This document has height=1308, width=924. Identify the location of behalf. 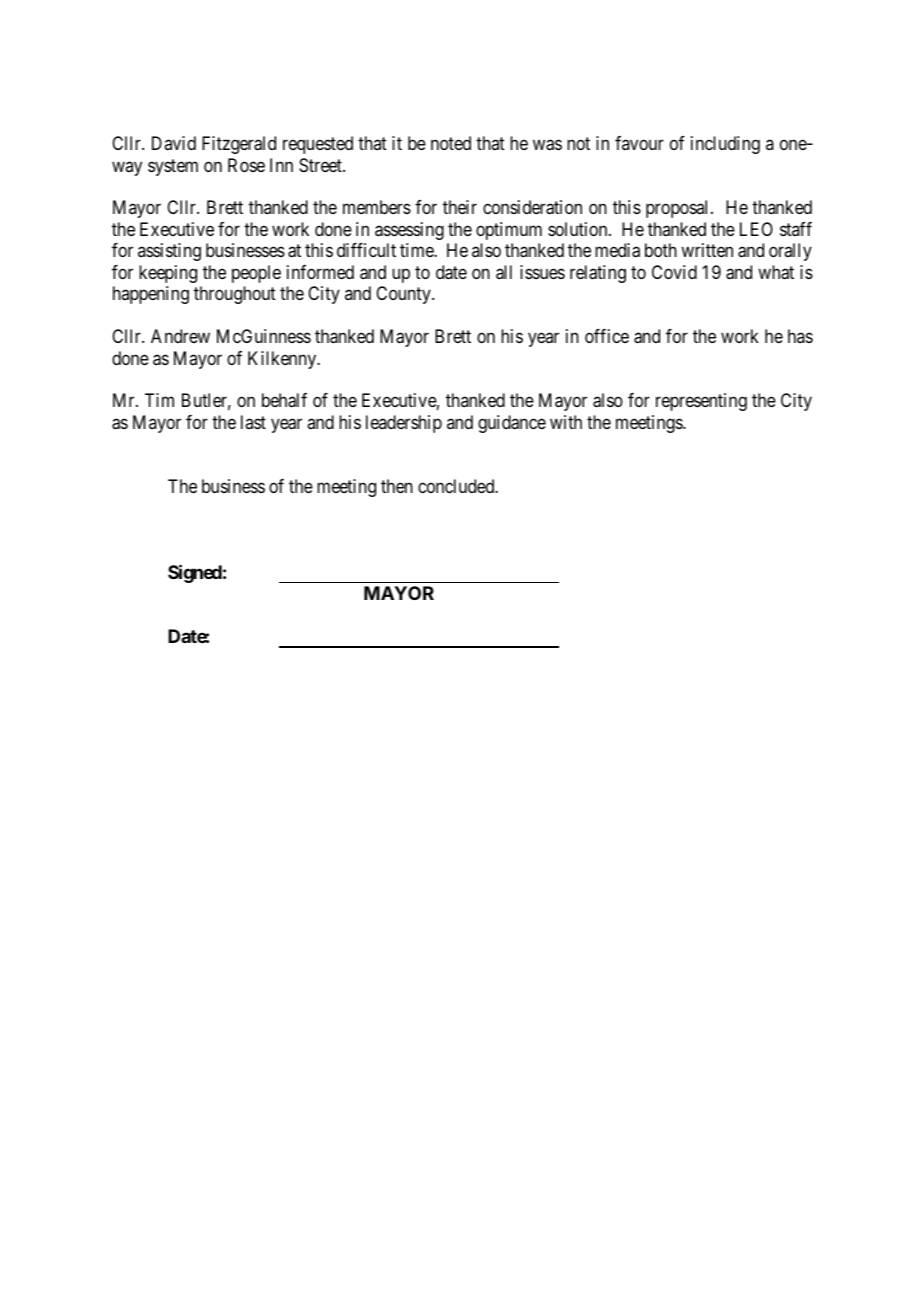
(284, 400).
